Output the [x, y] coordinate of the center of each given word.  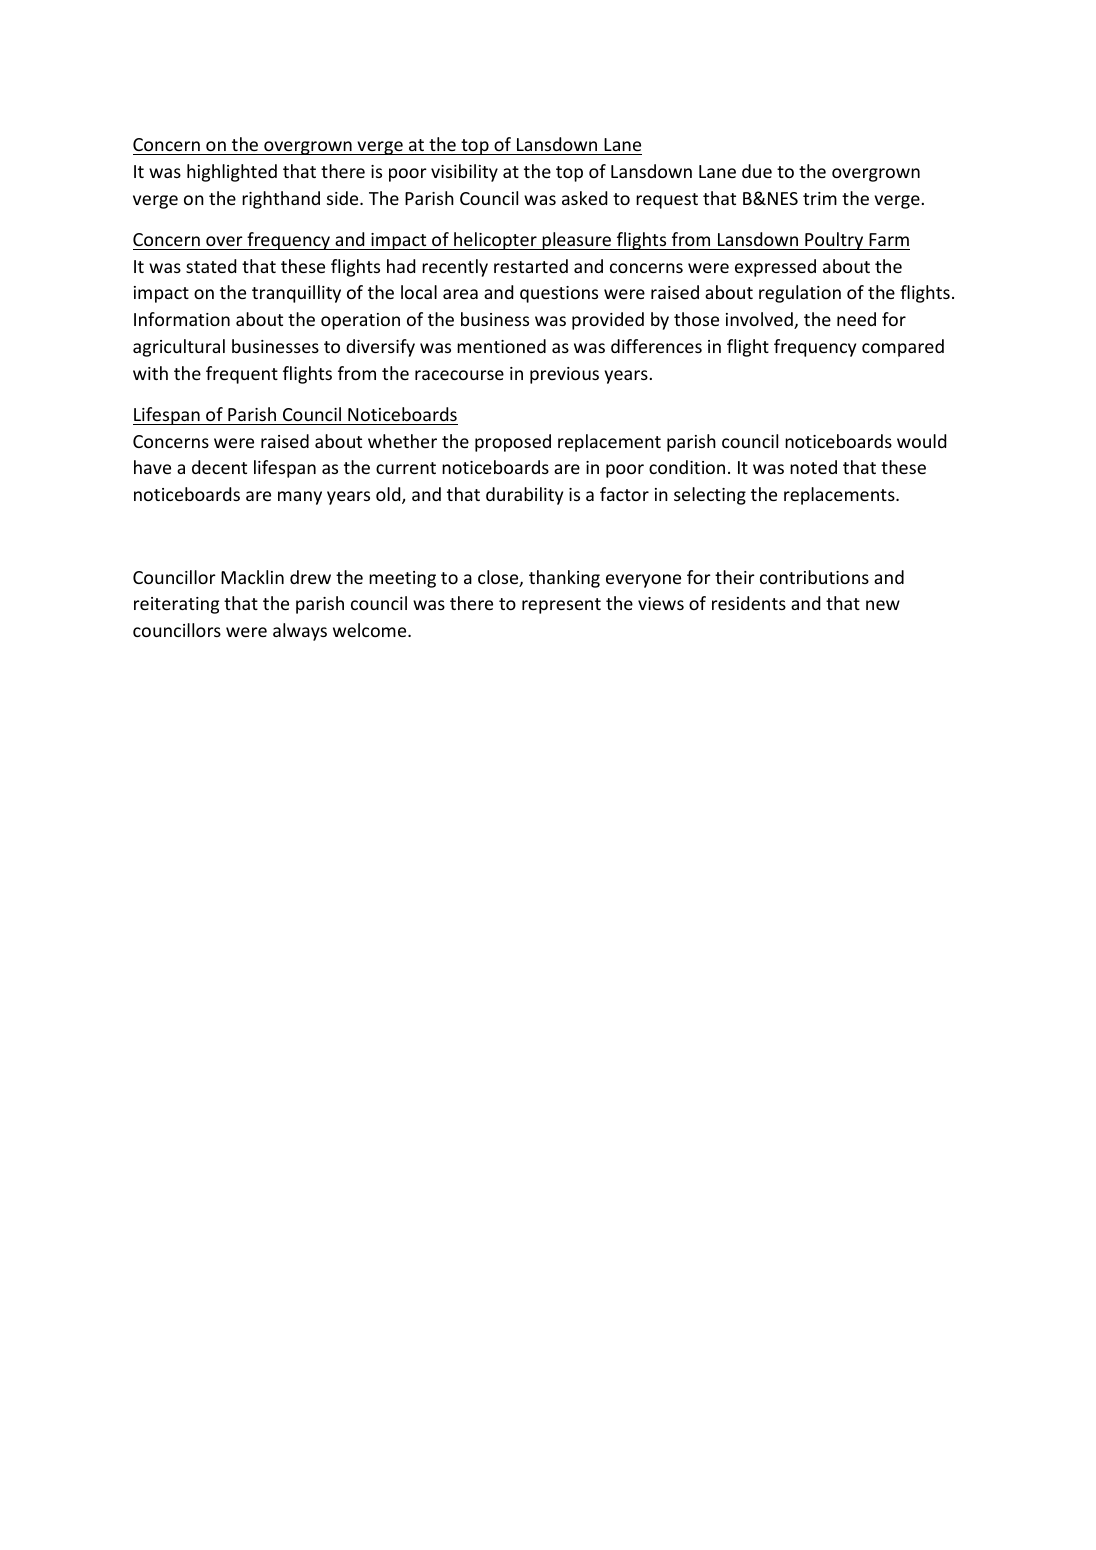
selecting [710, 496]
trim [820, 198]
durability [524, 496]
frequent [242, 375]
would [921, 441]
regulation [800, 294]
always [300, 632]
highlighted [232, 173]
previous [564, 375]
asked [584, 198]
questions [559, 294]
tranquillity [296, 294]
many [300, 498]
